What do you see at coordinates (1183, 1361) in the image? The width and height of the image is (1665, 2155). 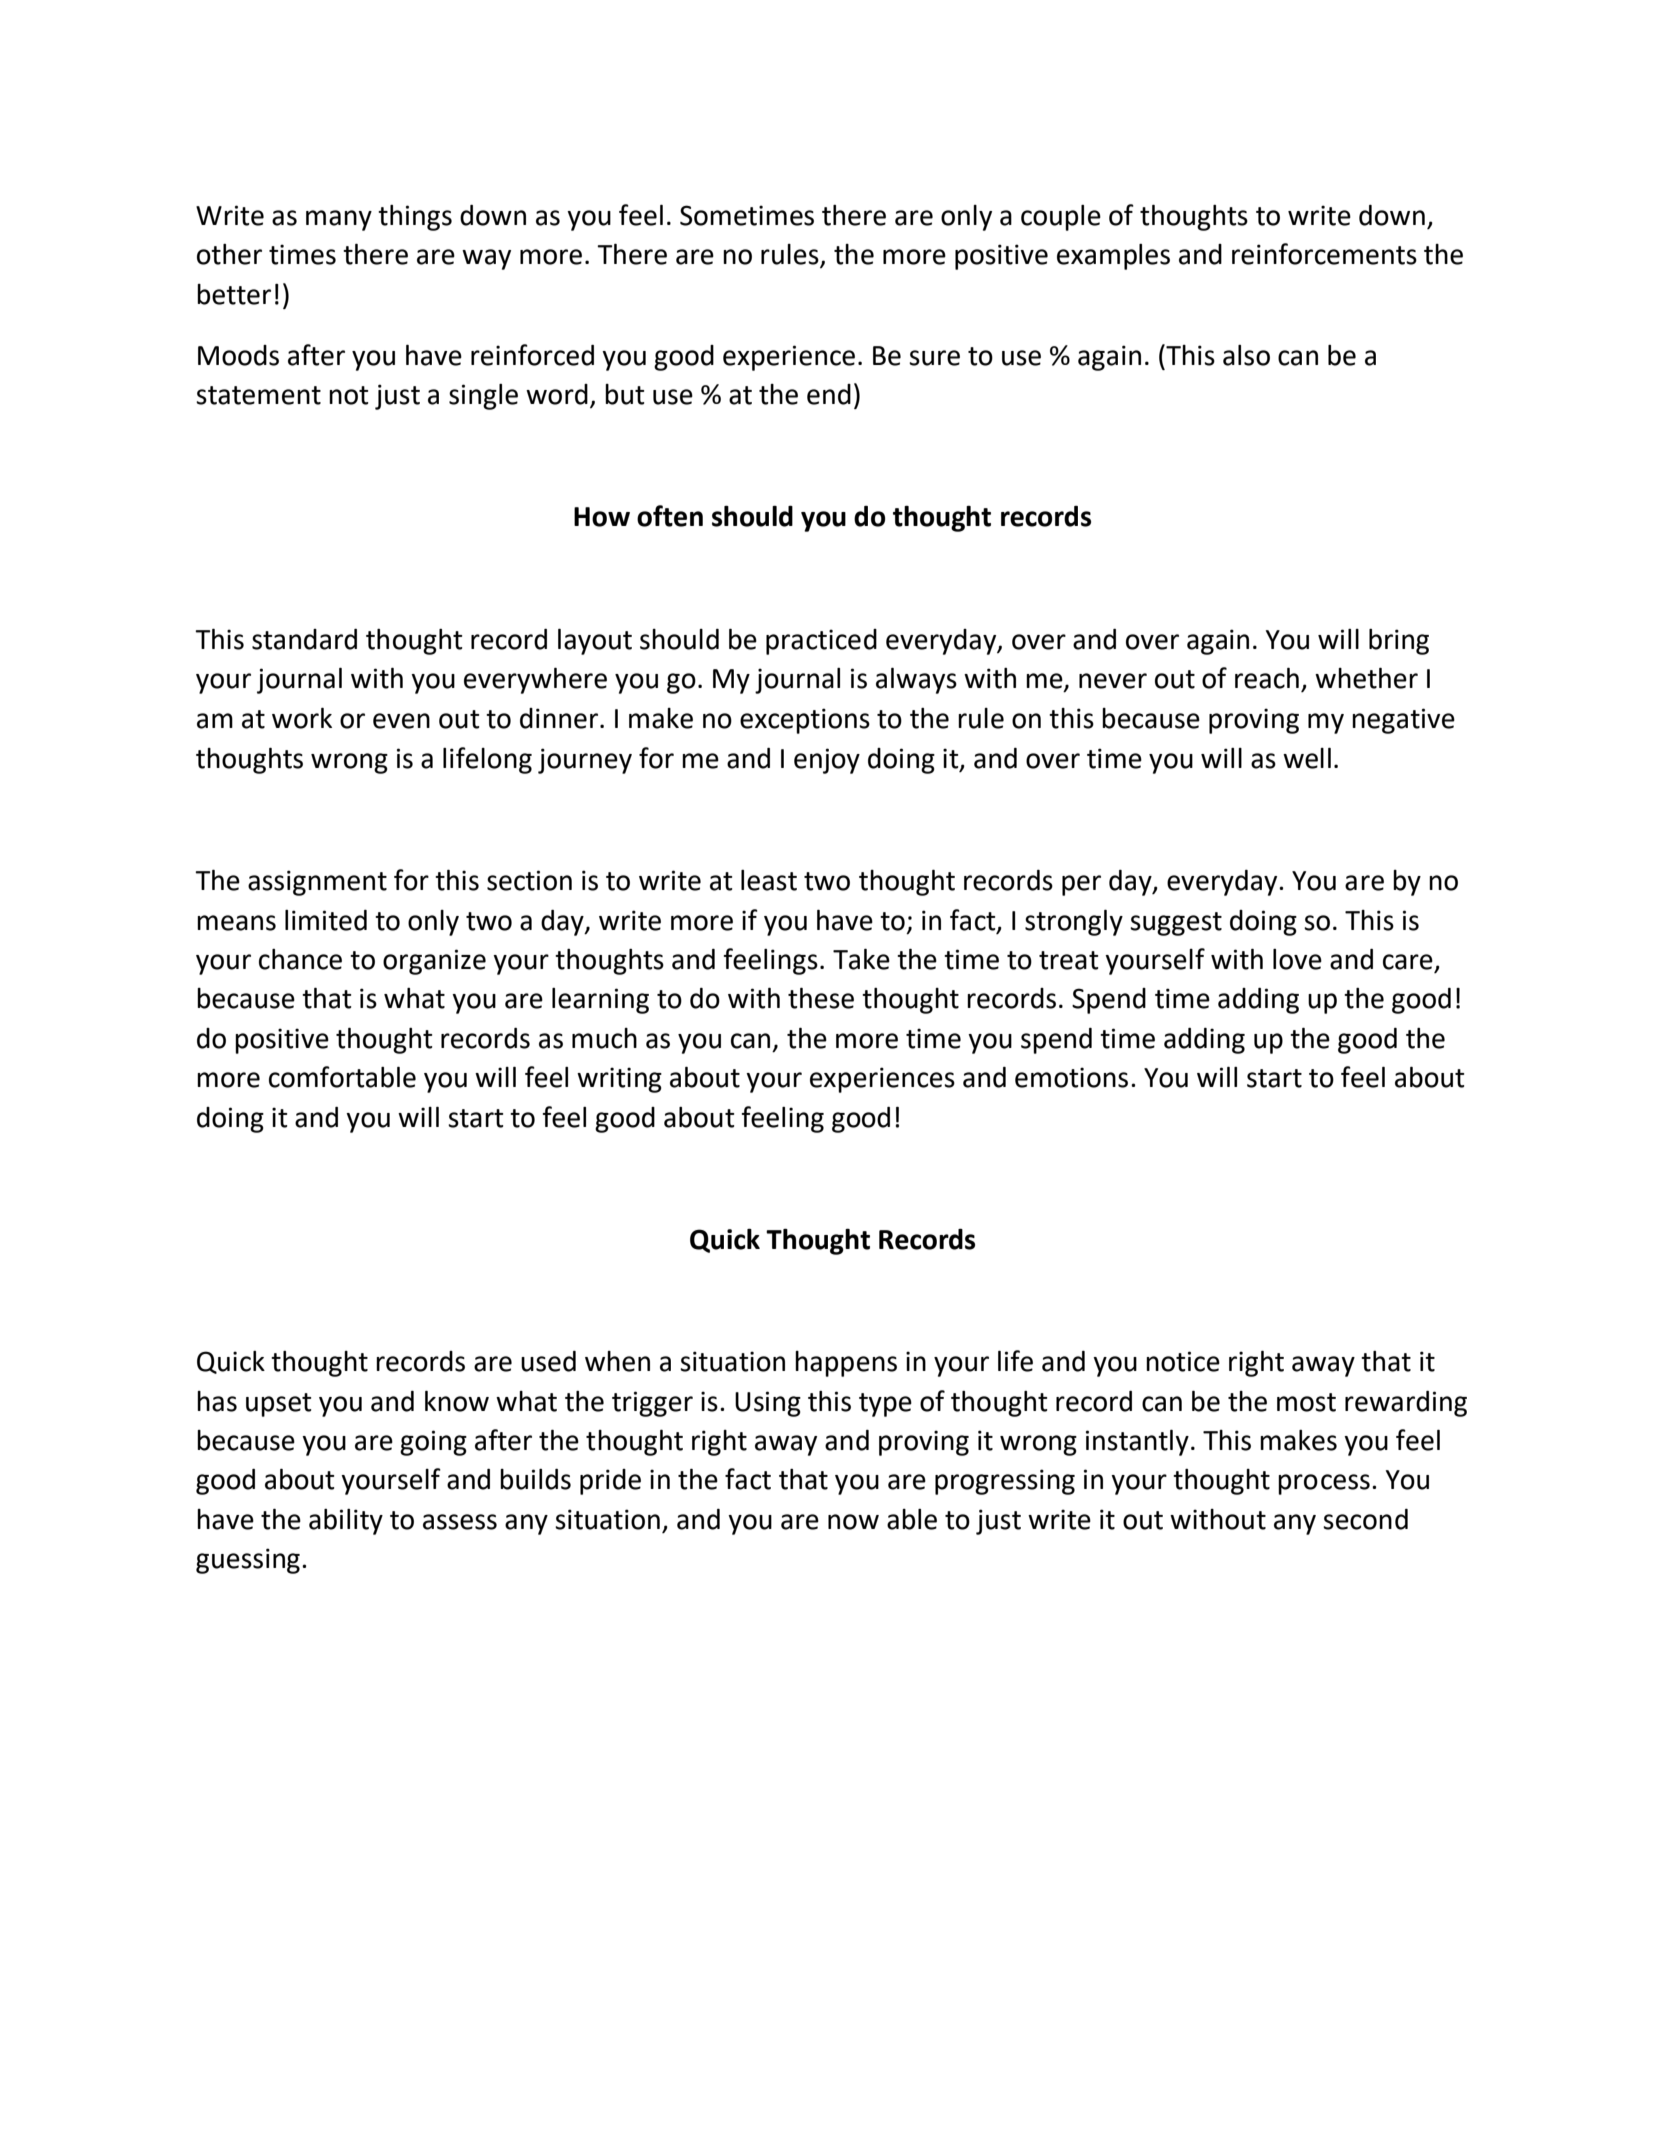 I see `notice` at bounding box center [1183, 1361].
